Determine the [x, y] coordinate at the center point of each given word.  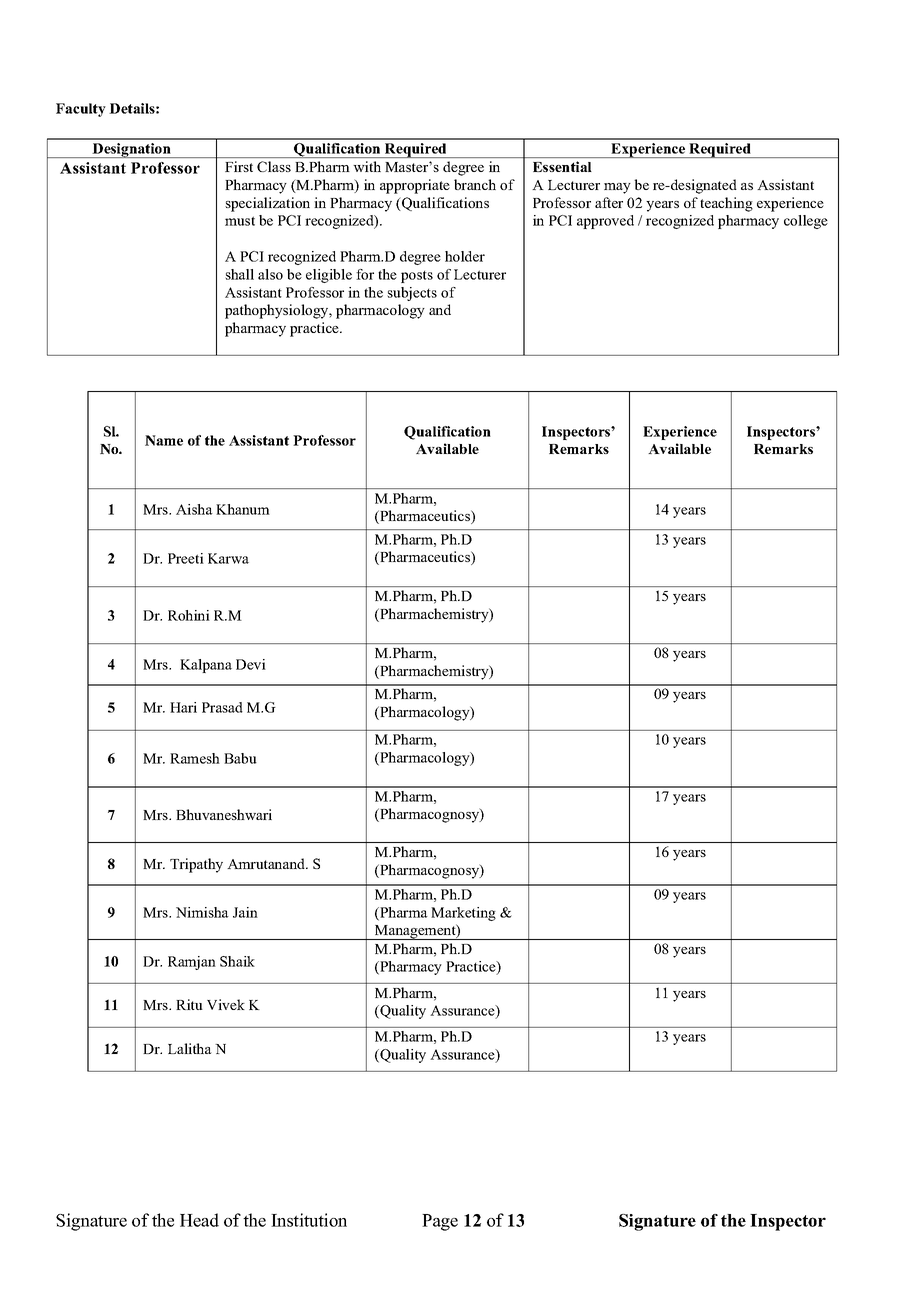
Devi [251, 664]
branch [475, 184]
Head [199, 1220]
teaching [726, 204]
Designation [132, 150]
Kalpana [206, 666]
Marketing [463, 914]
